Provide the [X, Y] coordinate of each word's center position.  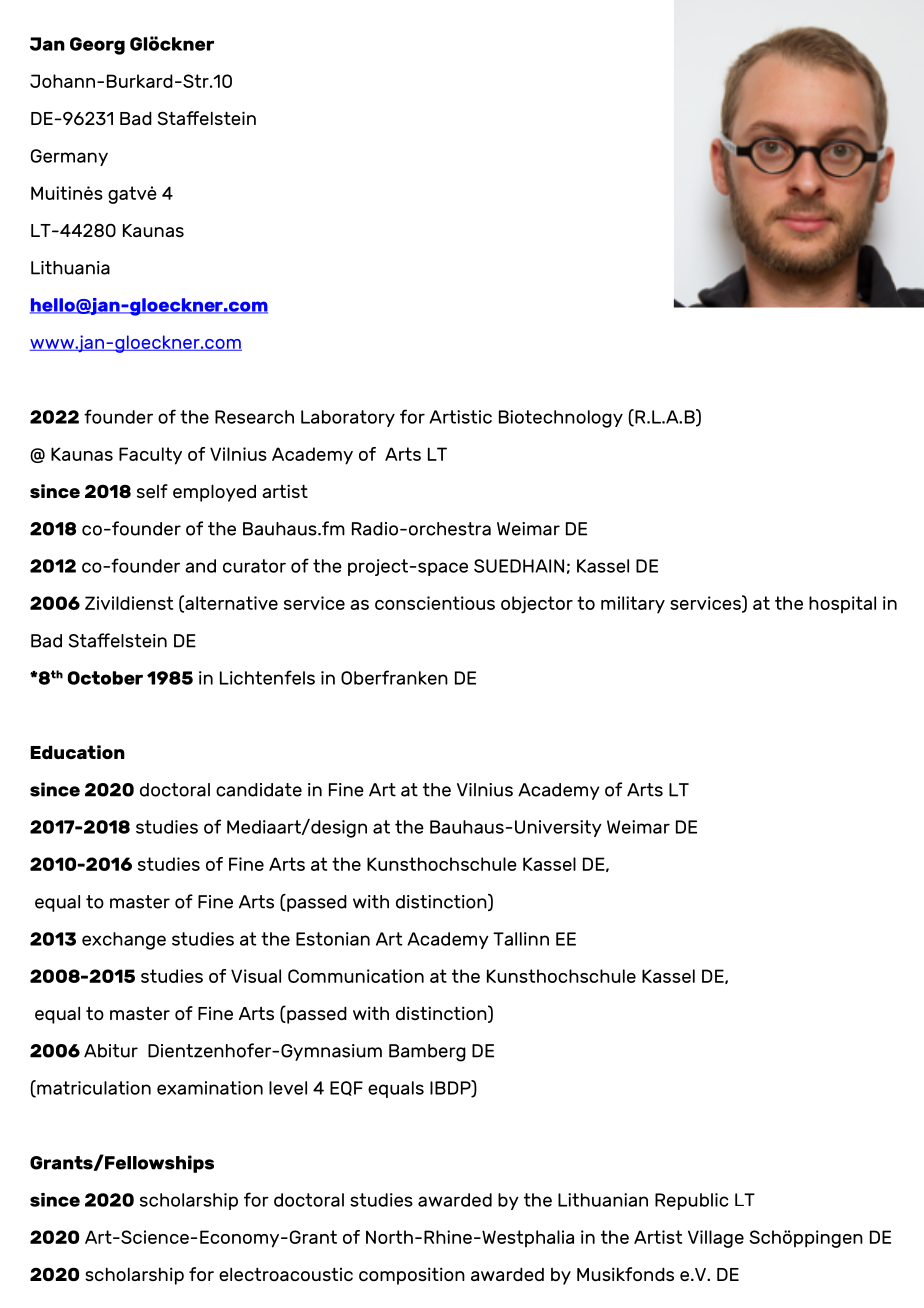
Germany [69, 157]
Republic [691, 1201]
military [633, 605]
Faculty [150, 456]
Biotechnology [561, 419]
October [105, 678]
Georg [97, 46]
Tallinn [521, 939]
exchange [124, 941]
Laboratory [348, 418]
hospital [842, 605]
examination [210, 1088]
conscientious [435, 603]
